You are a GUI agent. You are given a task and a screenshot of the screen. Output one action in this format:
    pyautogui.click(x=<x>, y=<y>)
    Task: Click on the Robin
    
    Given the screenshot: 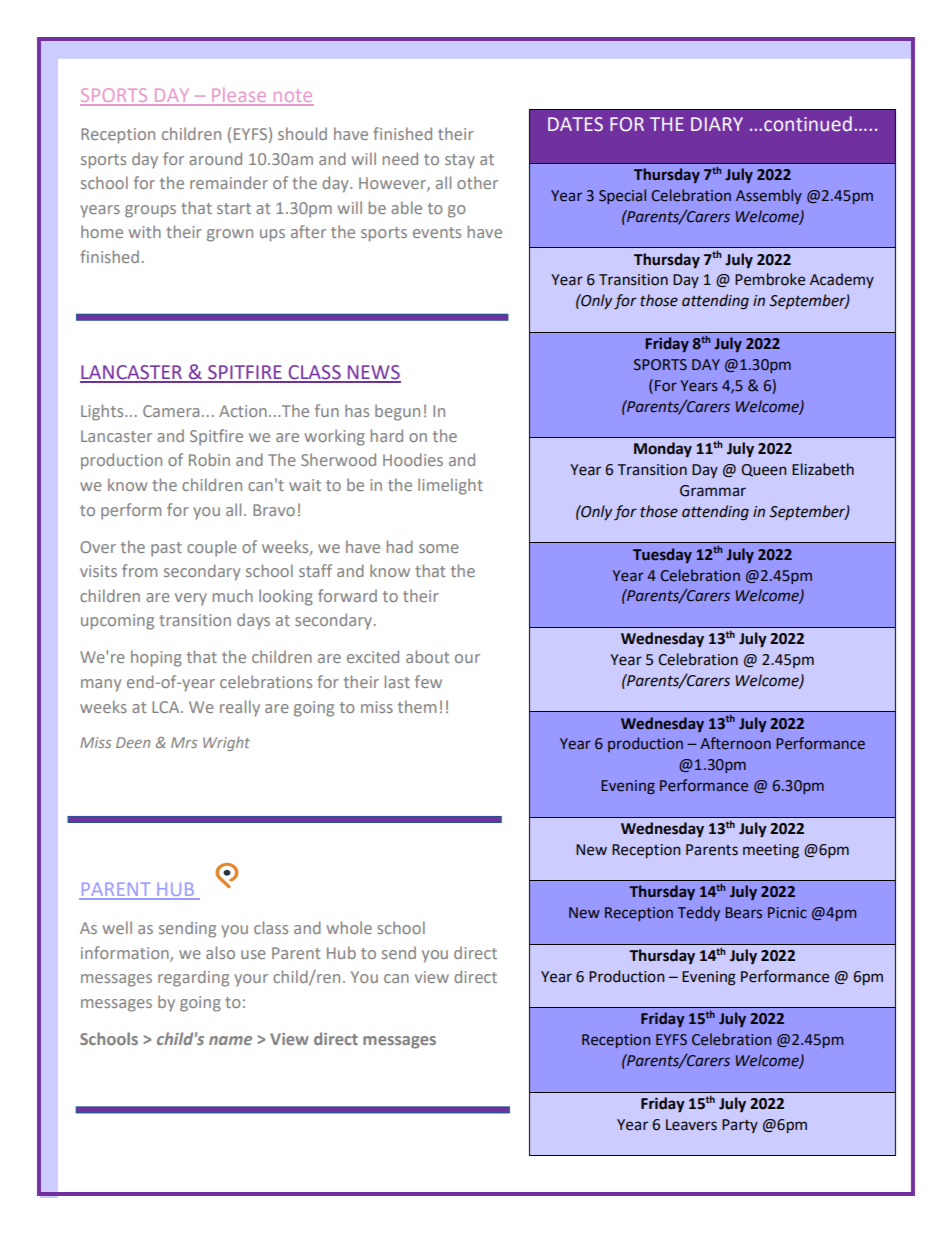 What is the action you would take?
    pyautogui.click(x=209, y=459)
